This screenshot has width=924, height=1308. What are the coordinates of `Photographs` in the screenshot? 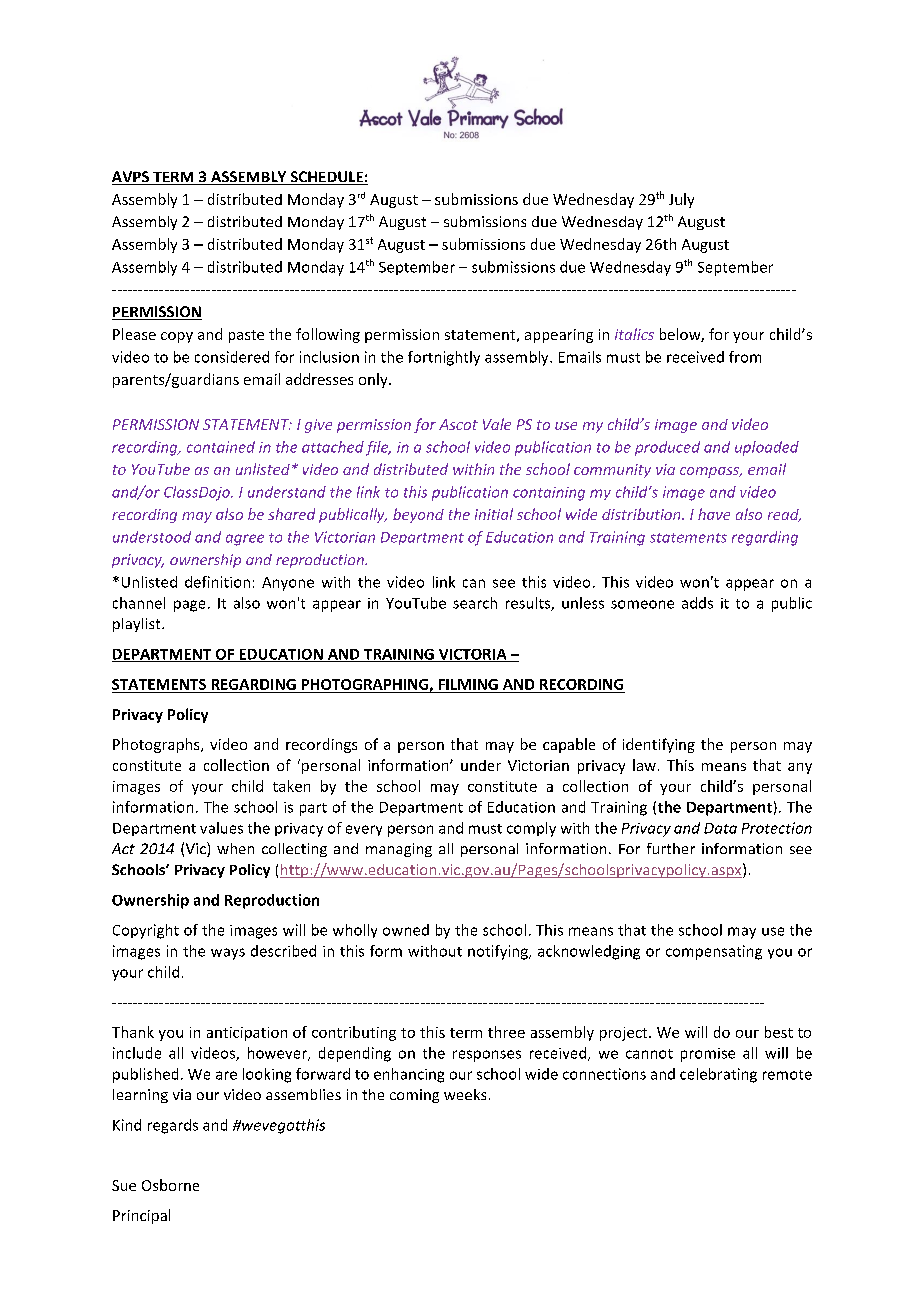 It's located at (157, 745).
